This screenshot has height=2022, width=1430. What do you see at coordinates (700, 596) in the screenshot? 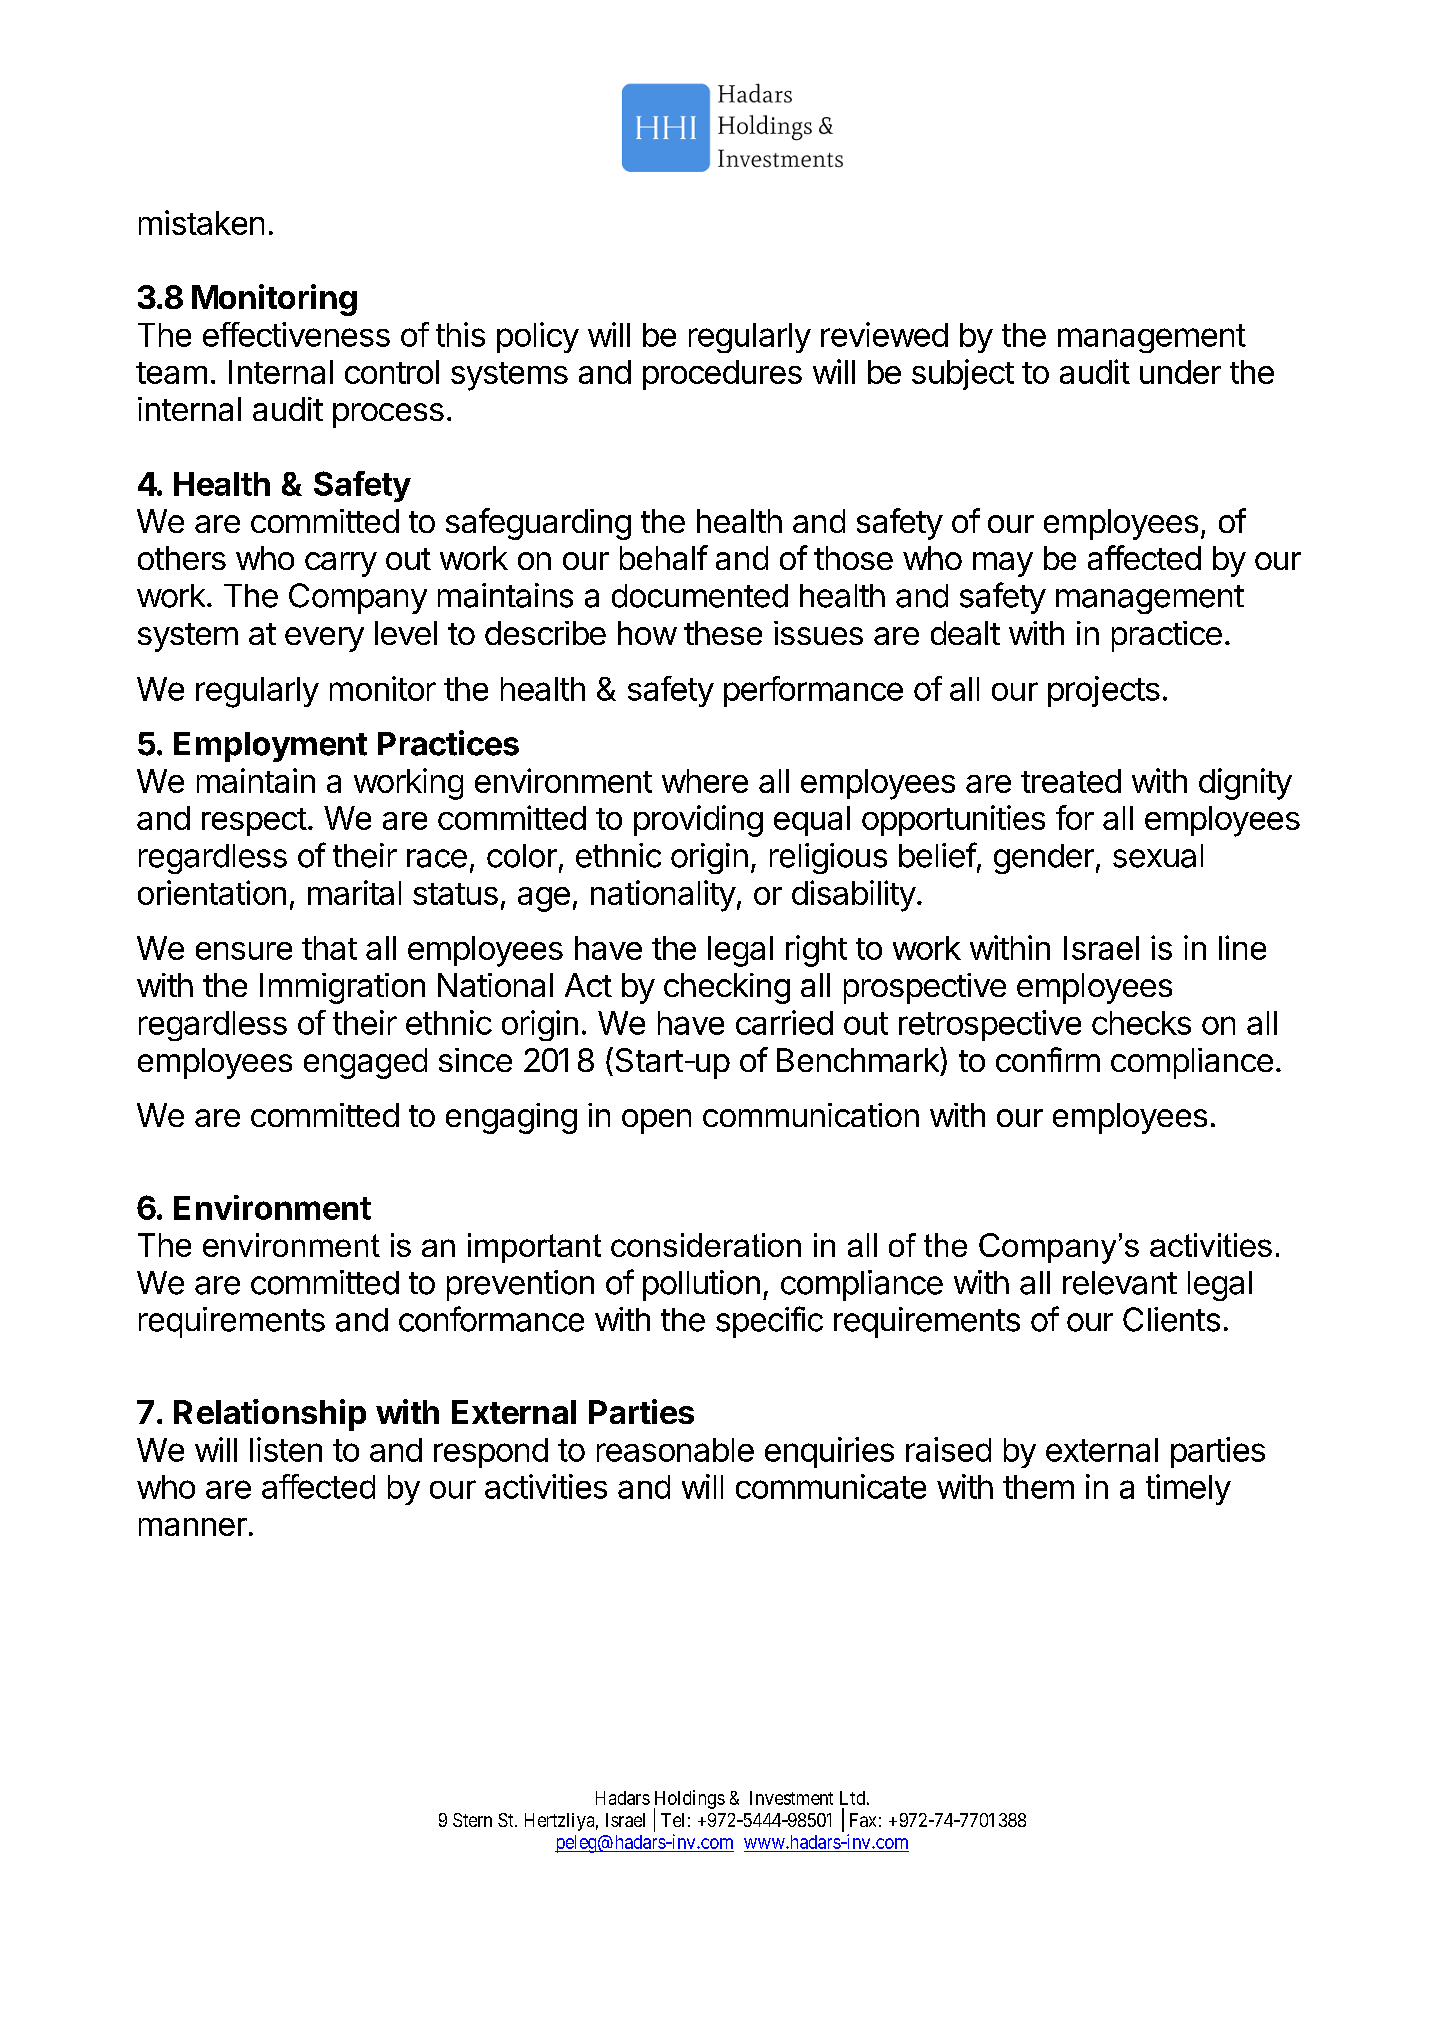
I see `documented` at bounding box center [700, 596].
